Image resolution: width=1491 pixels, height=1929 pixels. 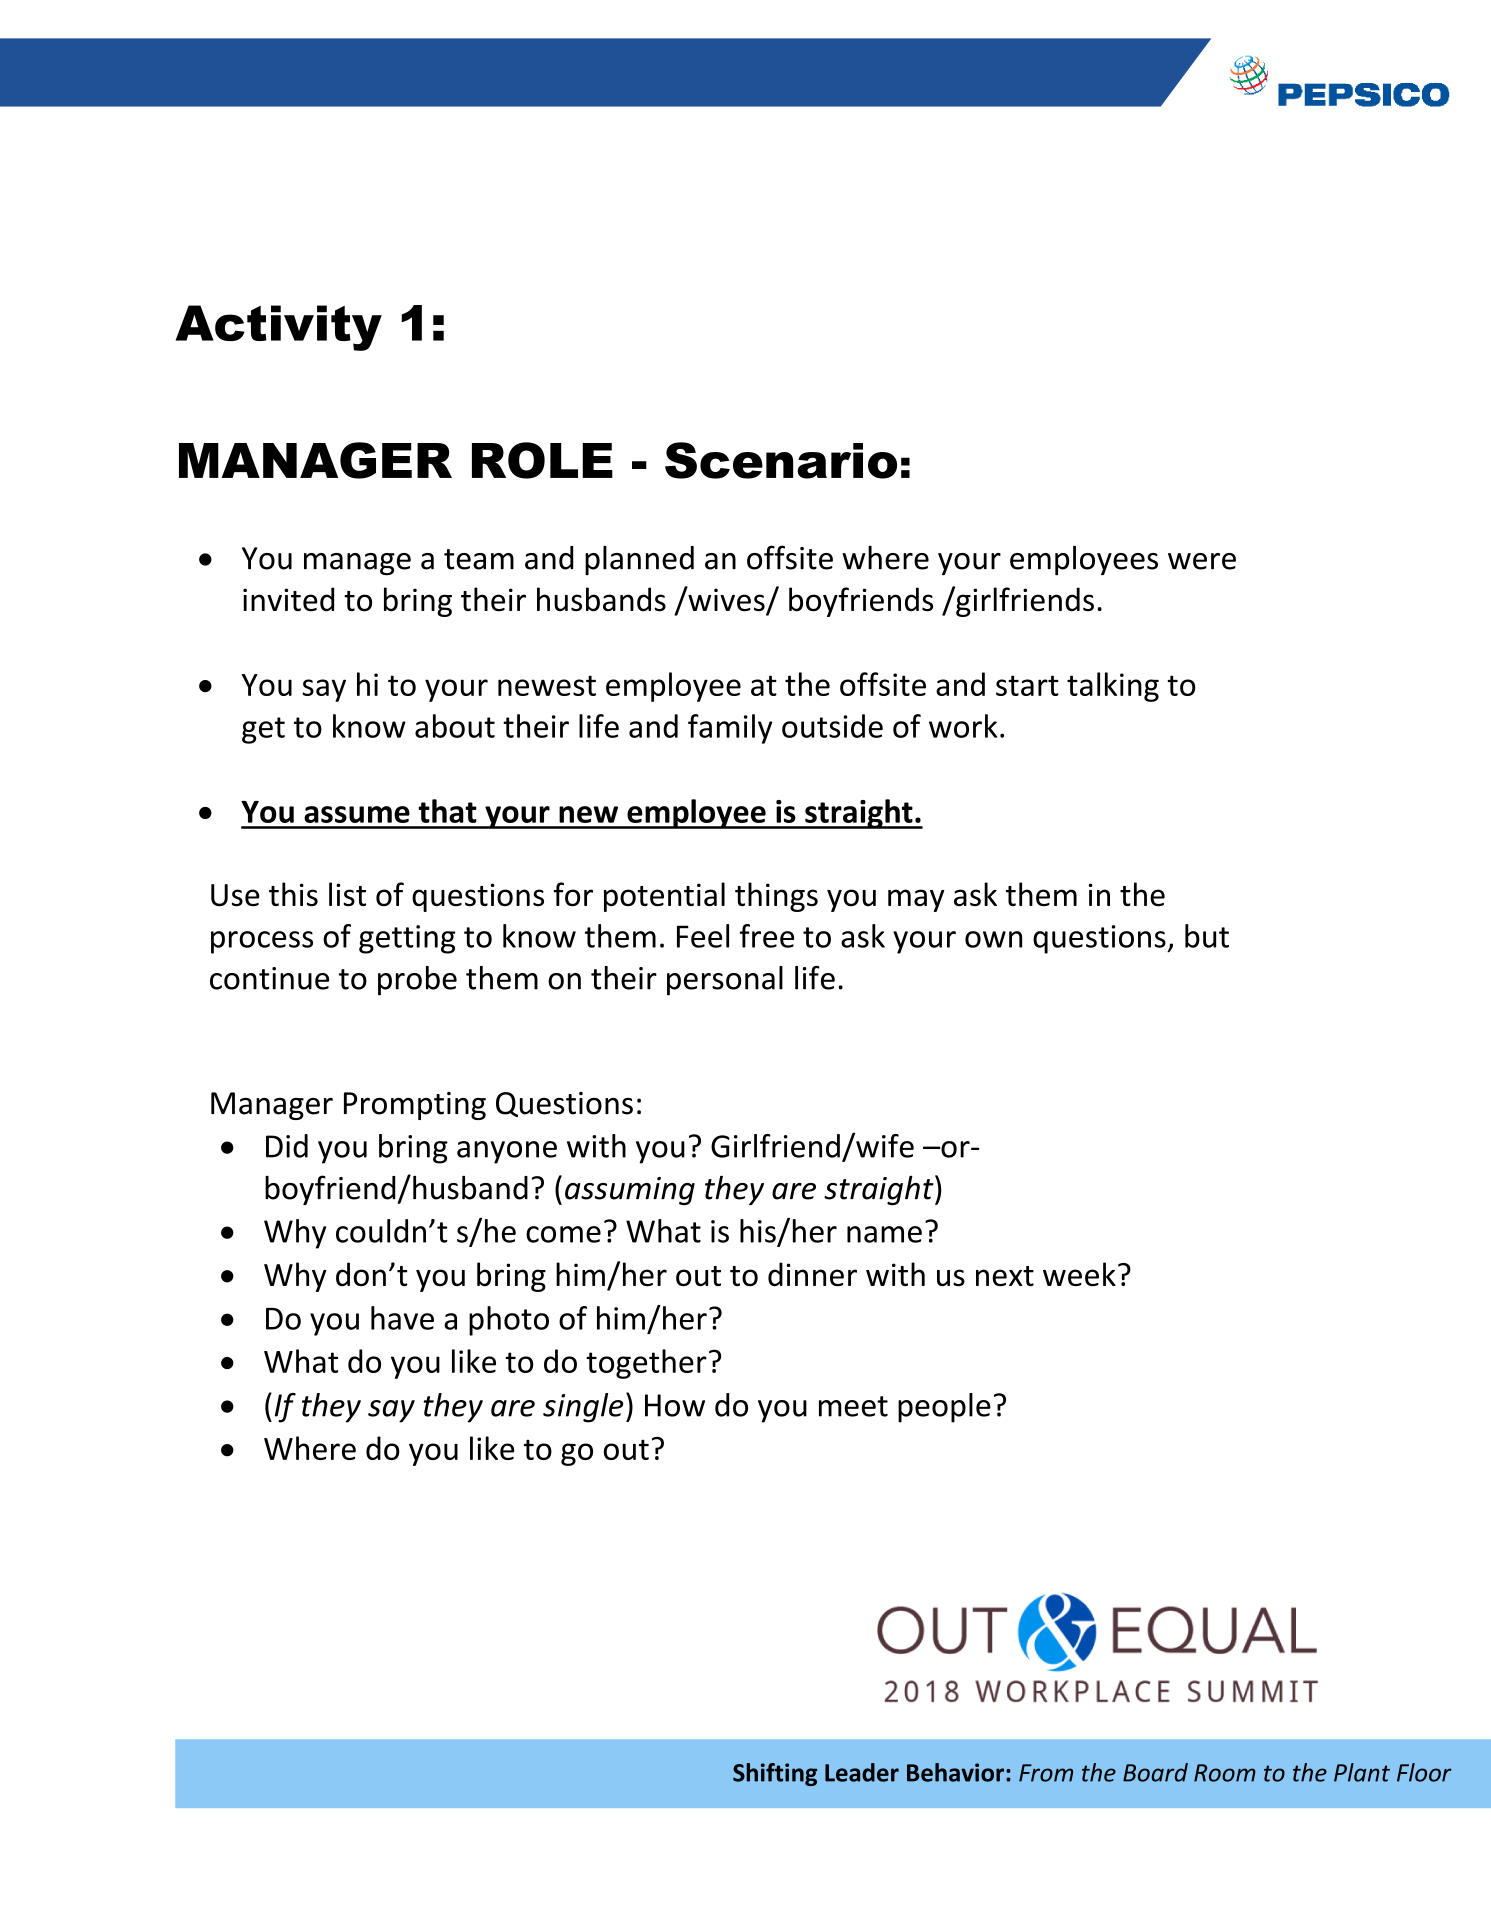 I want to click on week, so click(x=1079, y=1274).
